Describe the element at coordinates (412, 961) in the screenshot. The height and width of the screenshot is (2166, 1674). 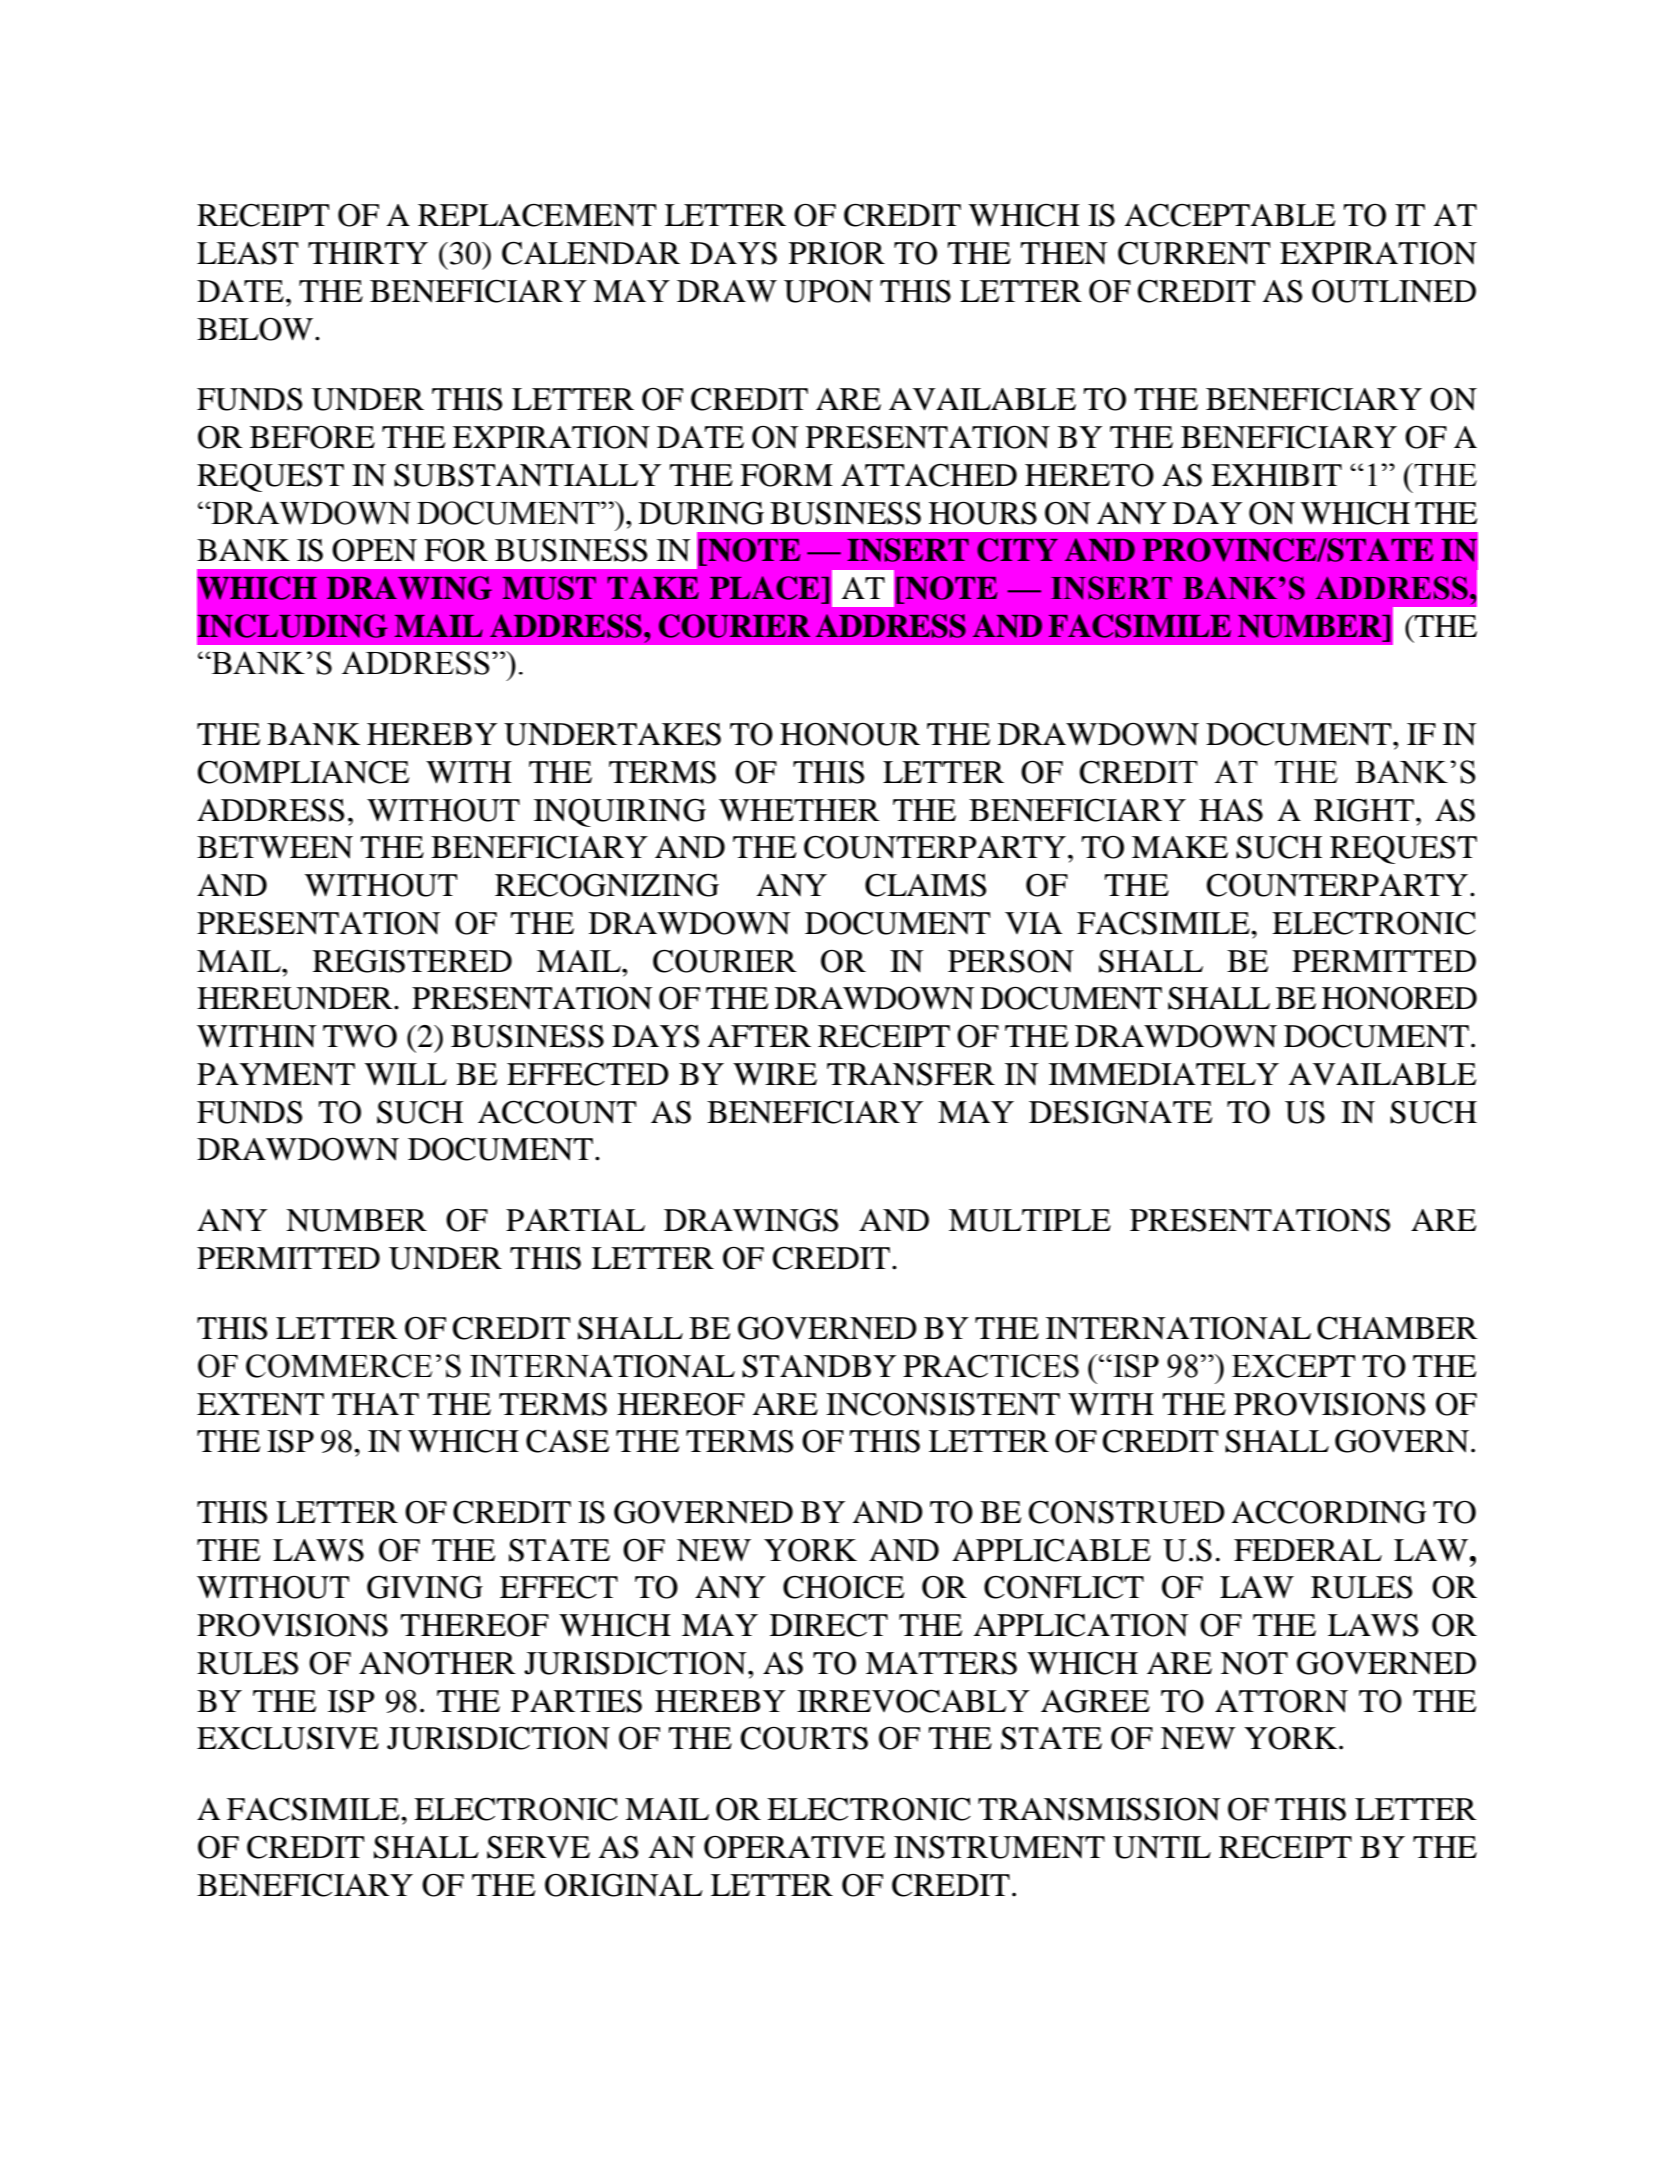
I see `REGISTERED` at that location.
